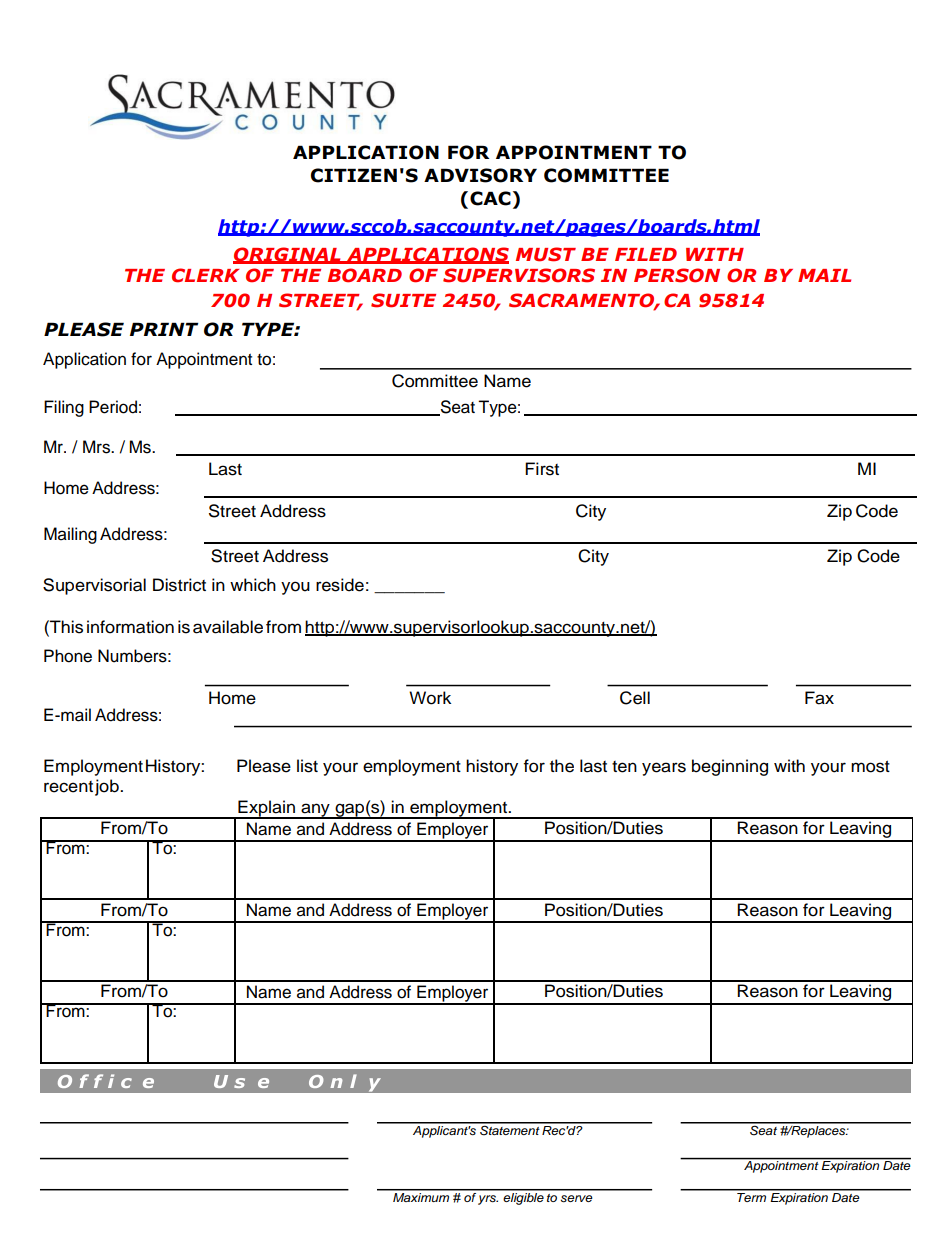  I want to click on CAC, so click(490, 198).
